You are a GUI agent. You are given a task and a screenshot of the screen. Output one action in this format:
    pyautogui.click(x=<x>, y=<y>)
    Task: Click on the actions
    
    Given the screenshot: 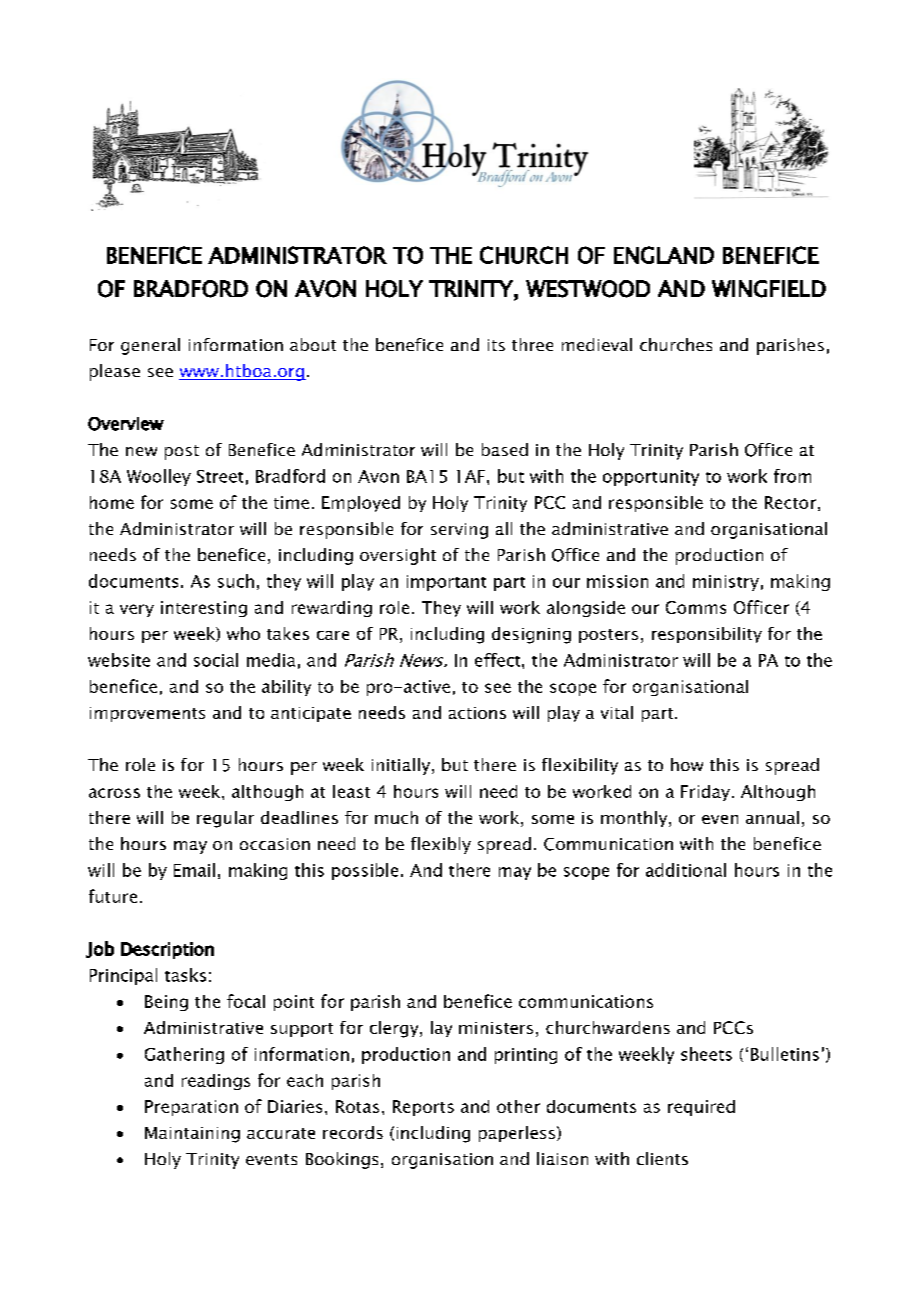 What is the action you would take?
    pyautogui.click(x=477, y=713)
